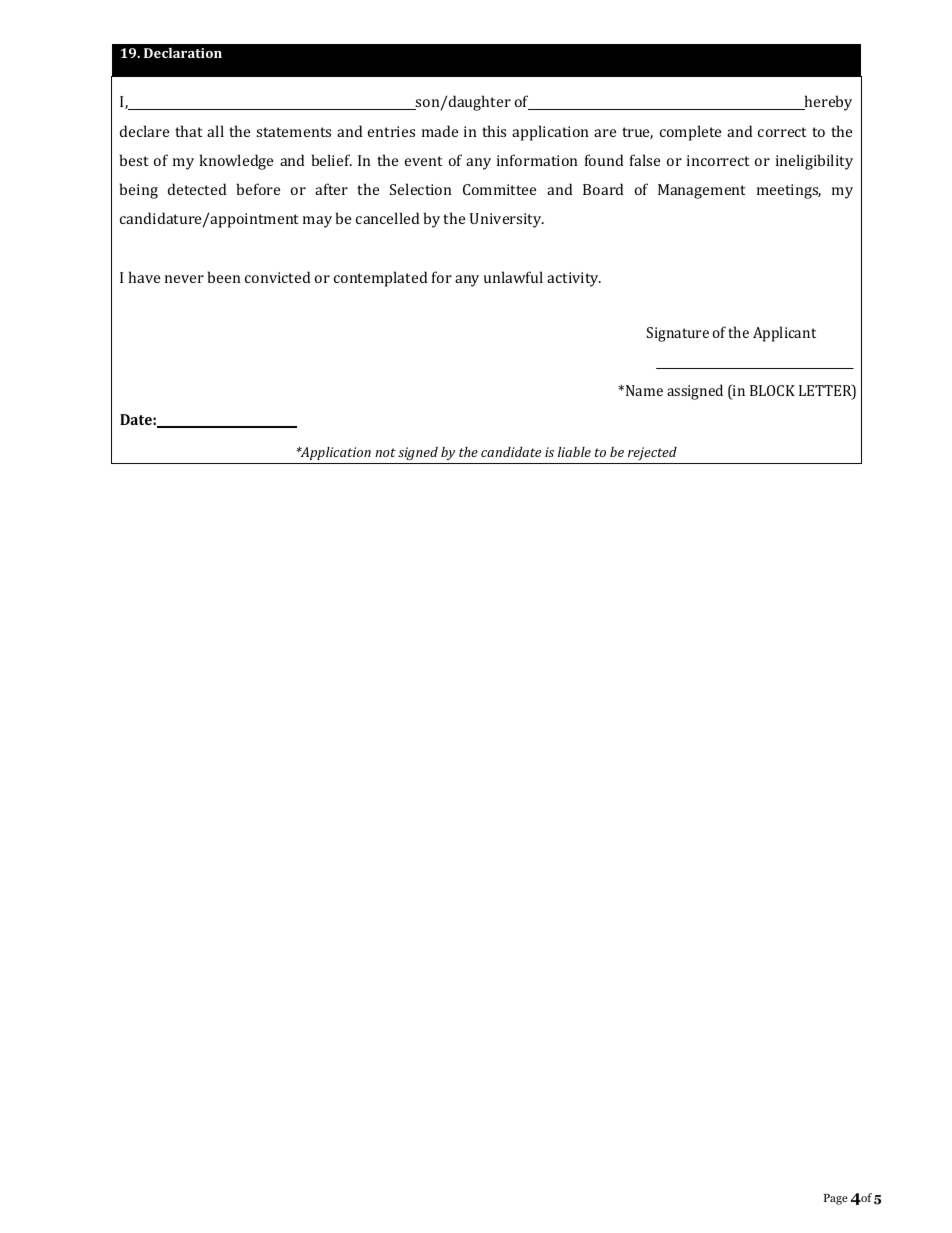 Image resolution: width=952 pixels, height=1233 pixels. I want to click on not, so click(385, 452).
